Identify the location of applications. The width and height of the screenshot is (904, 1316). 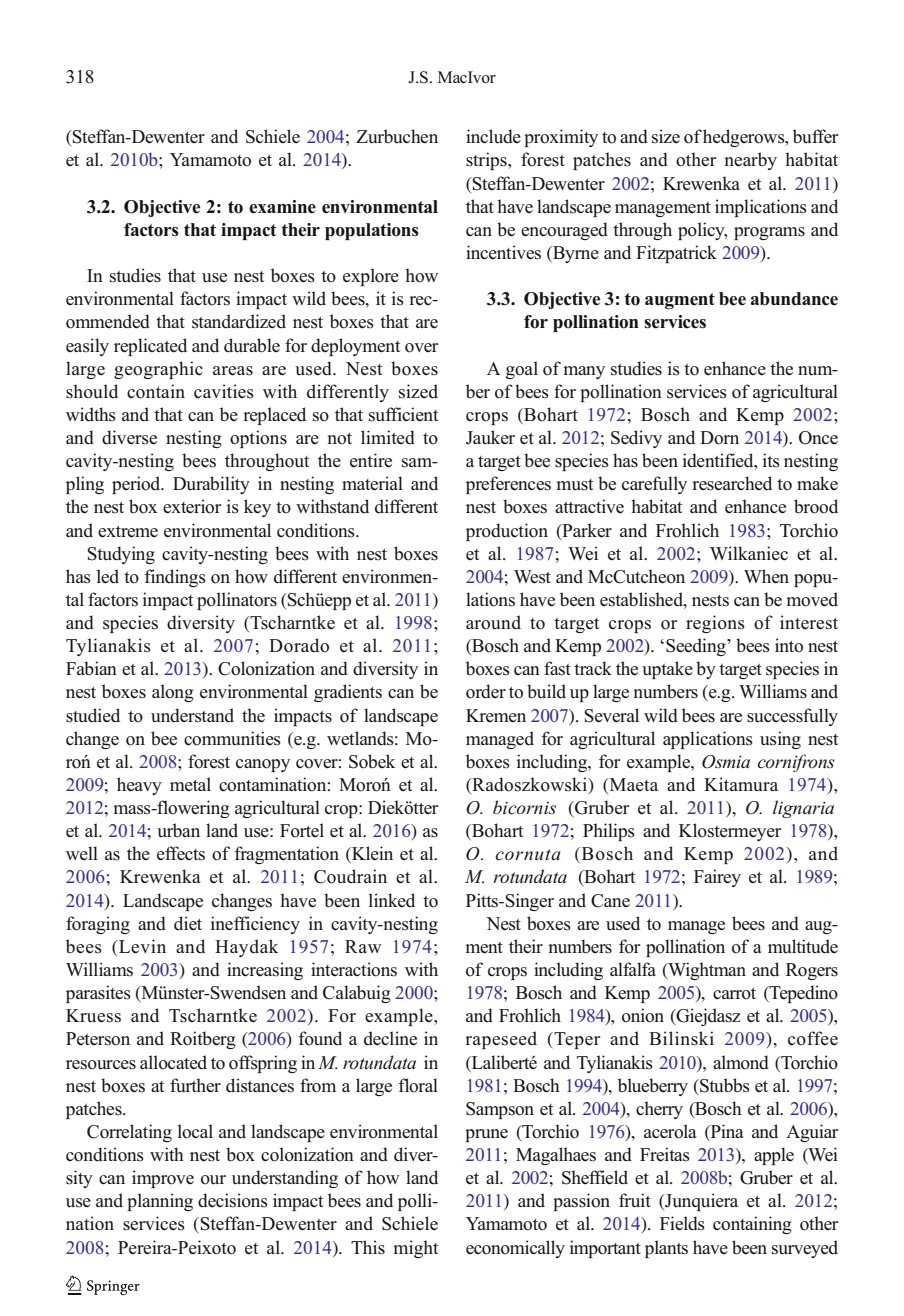
(708, 740).
